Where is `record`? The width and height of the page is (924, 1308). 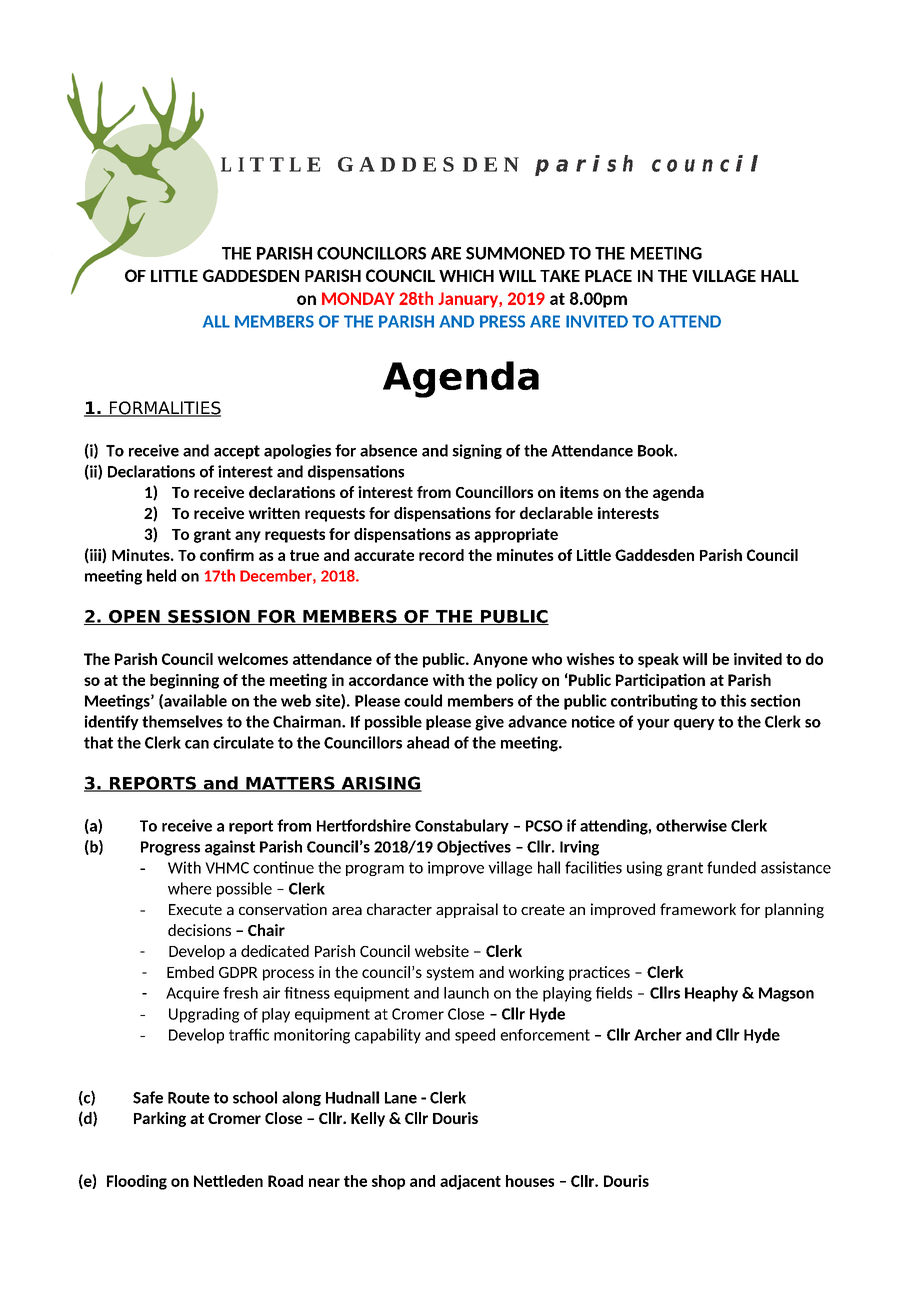 record is located at coordinates (441, 555).
